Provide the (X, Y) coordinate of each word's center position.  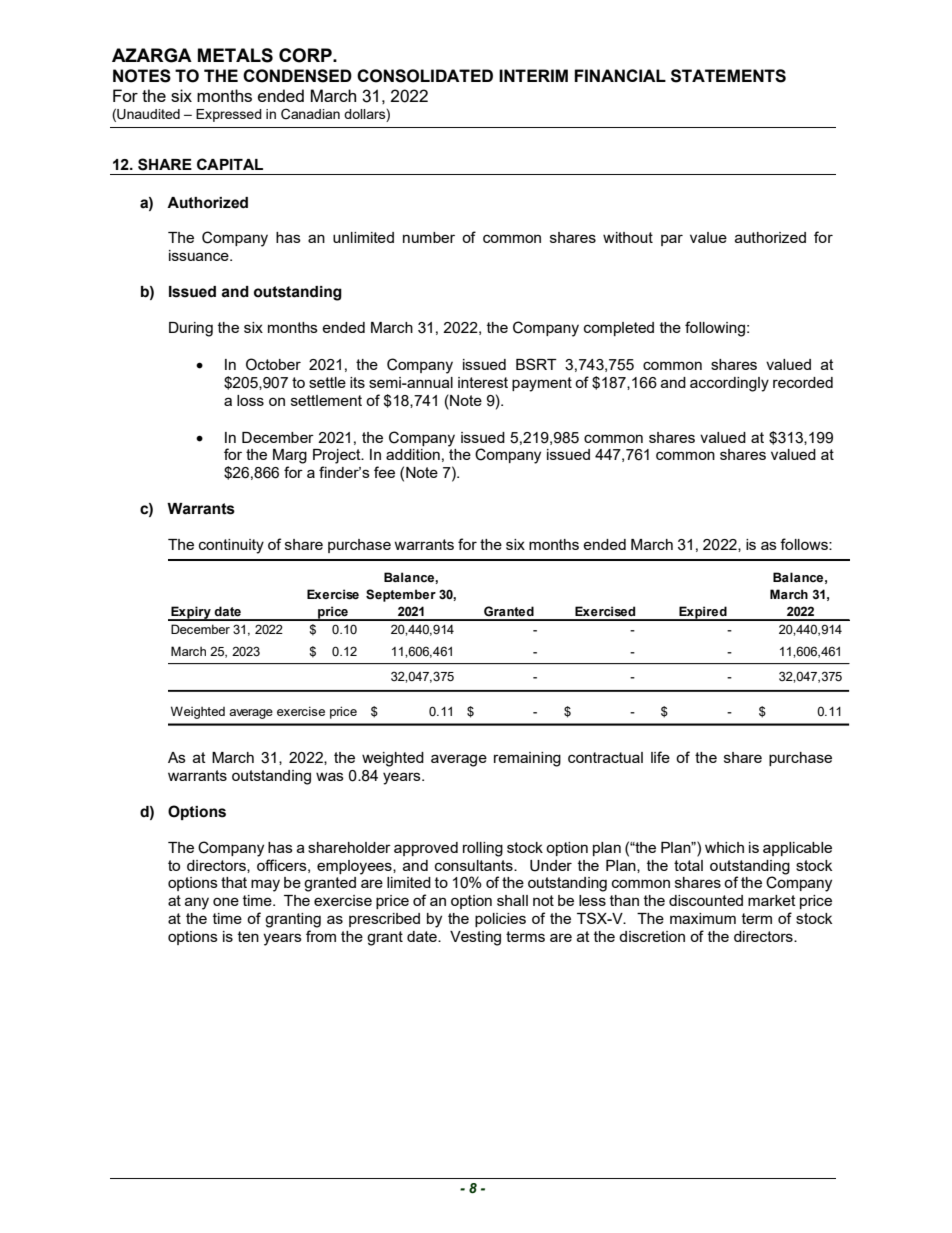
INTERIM (533, 75)
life (660, 757)
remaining (527, 759)
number (429, 237)
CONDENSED (297, 76)
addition (413, 454)
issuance (200, 255)
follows (805, 544)
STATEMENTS (728, 76)
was (330, 776)
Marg (290, 456)
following (715, 329)
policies (500, 920)
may (265, 885)
